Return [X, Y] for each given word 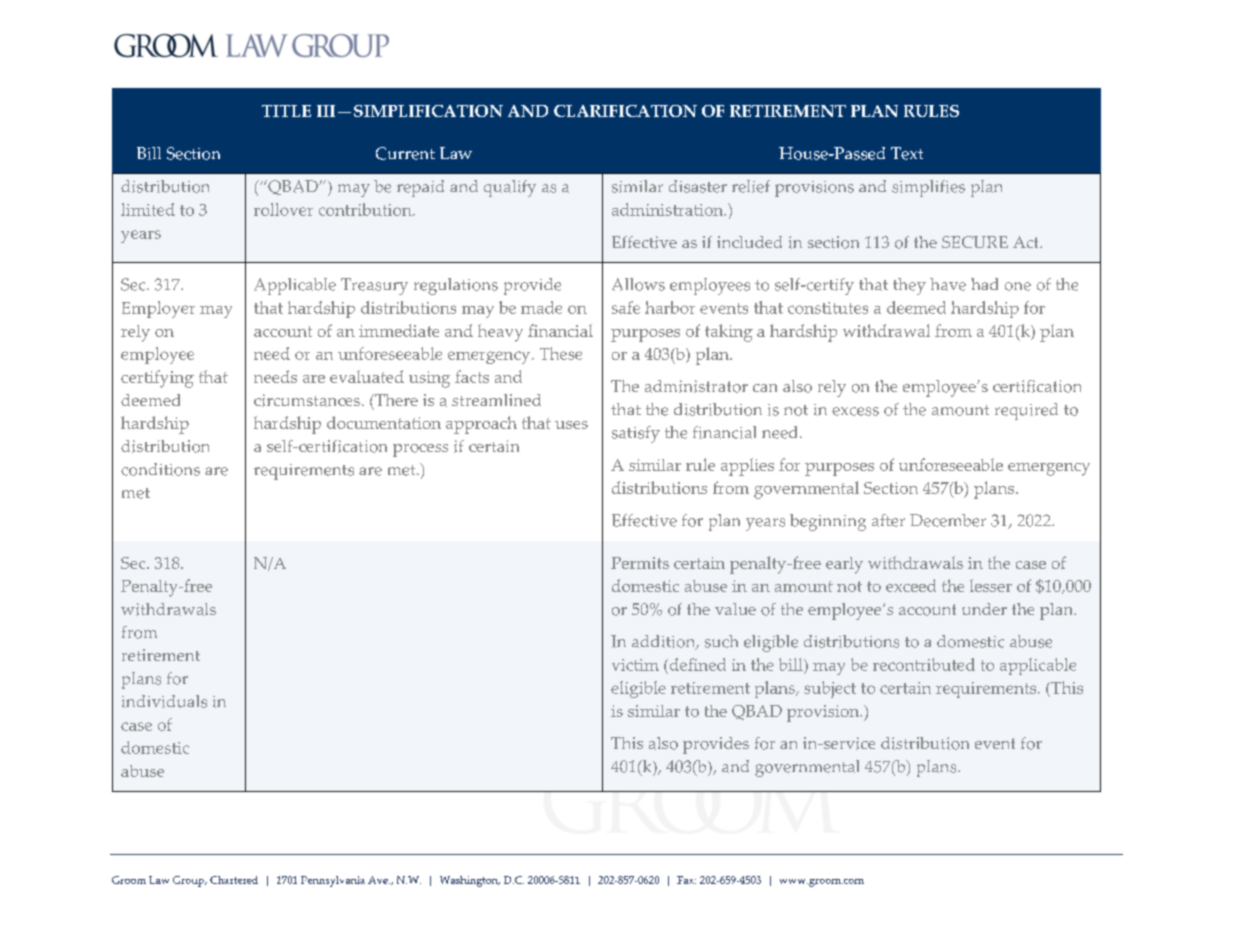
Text [907, 153]
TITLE [286, 111]
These [561, 353]
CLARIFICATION [625, 111]
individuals [164, 701]
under [984, 609]
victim [635, 665]
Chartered [234, 880]
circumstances [307, 400]
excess [855, 411]
